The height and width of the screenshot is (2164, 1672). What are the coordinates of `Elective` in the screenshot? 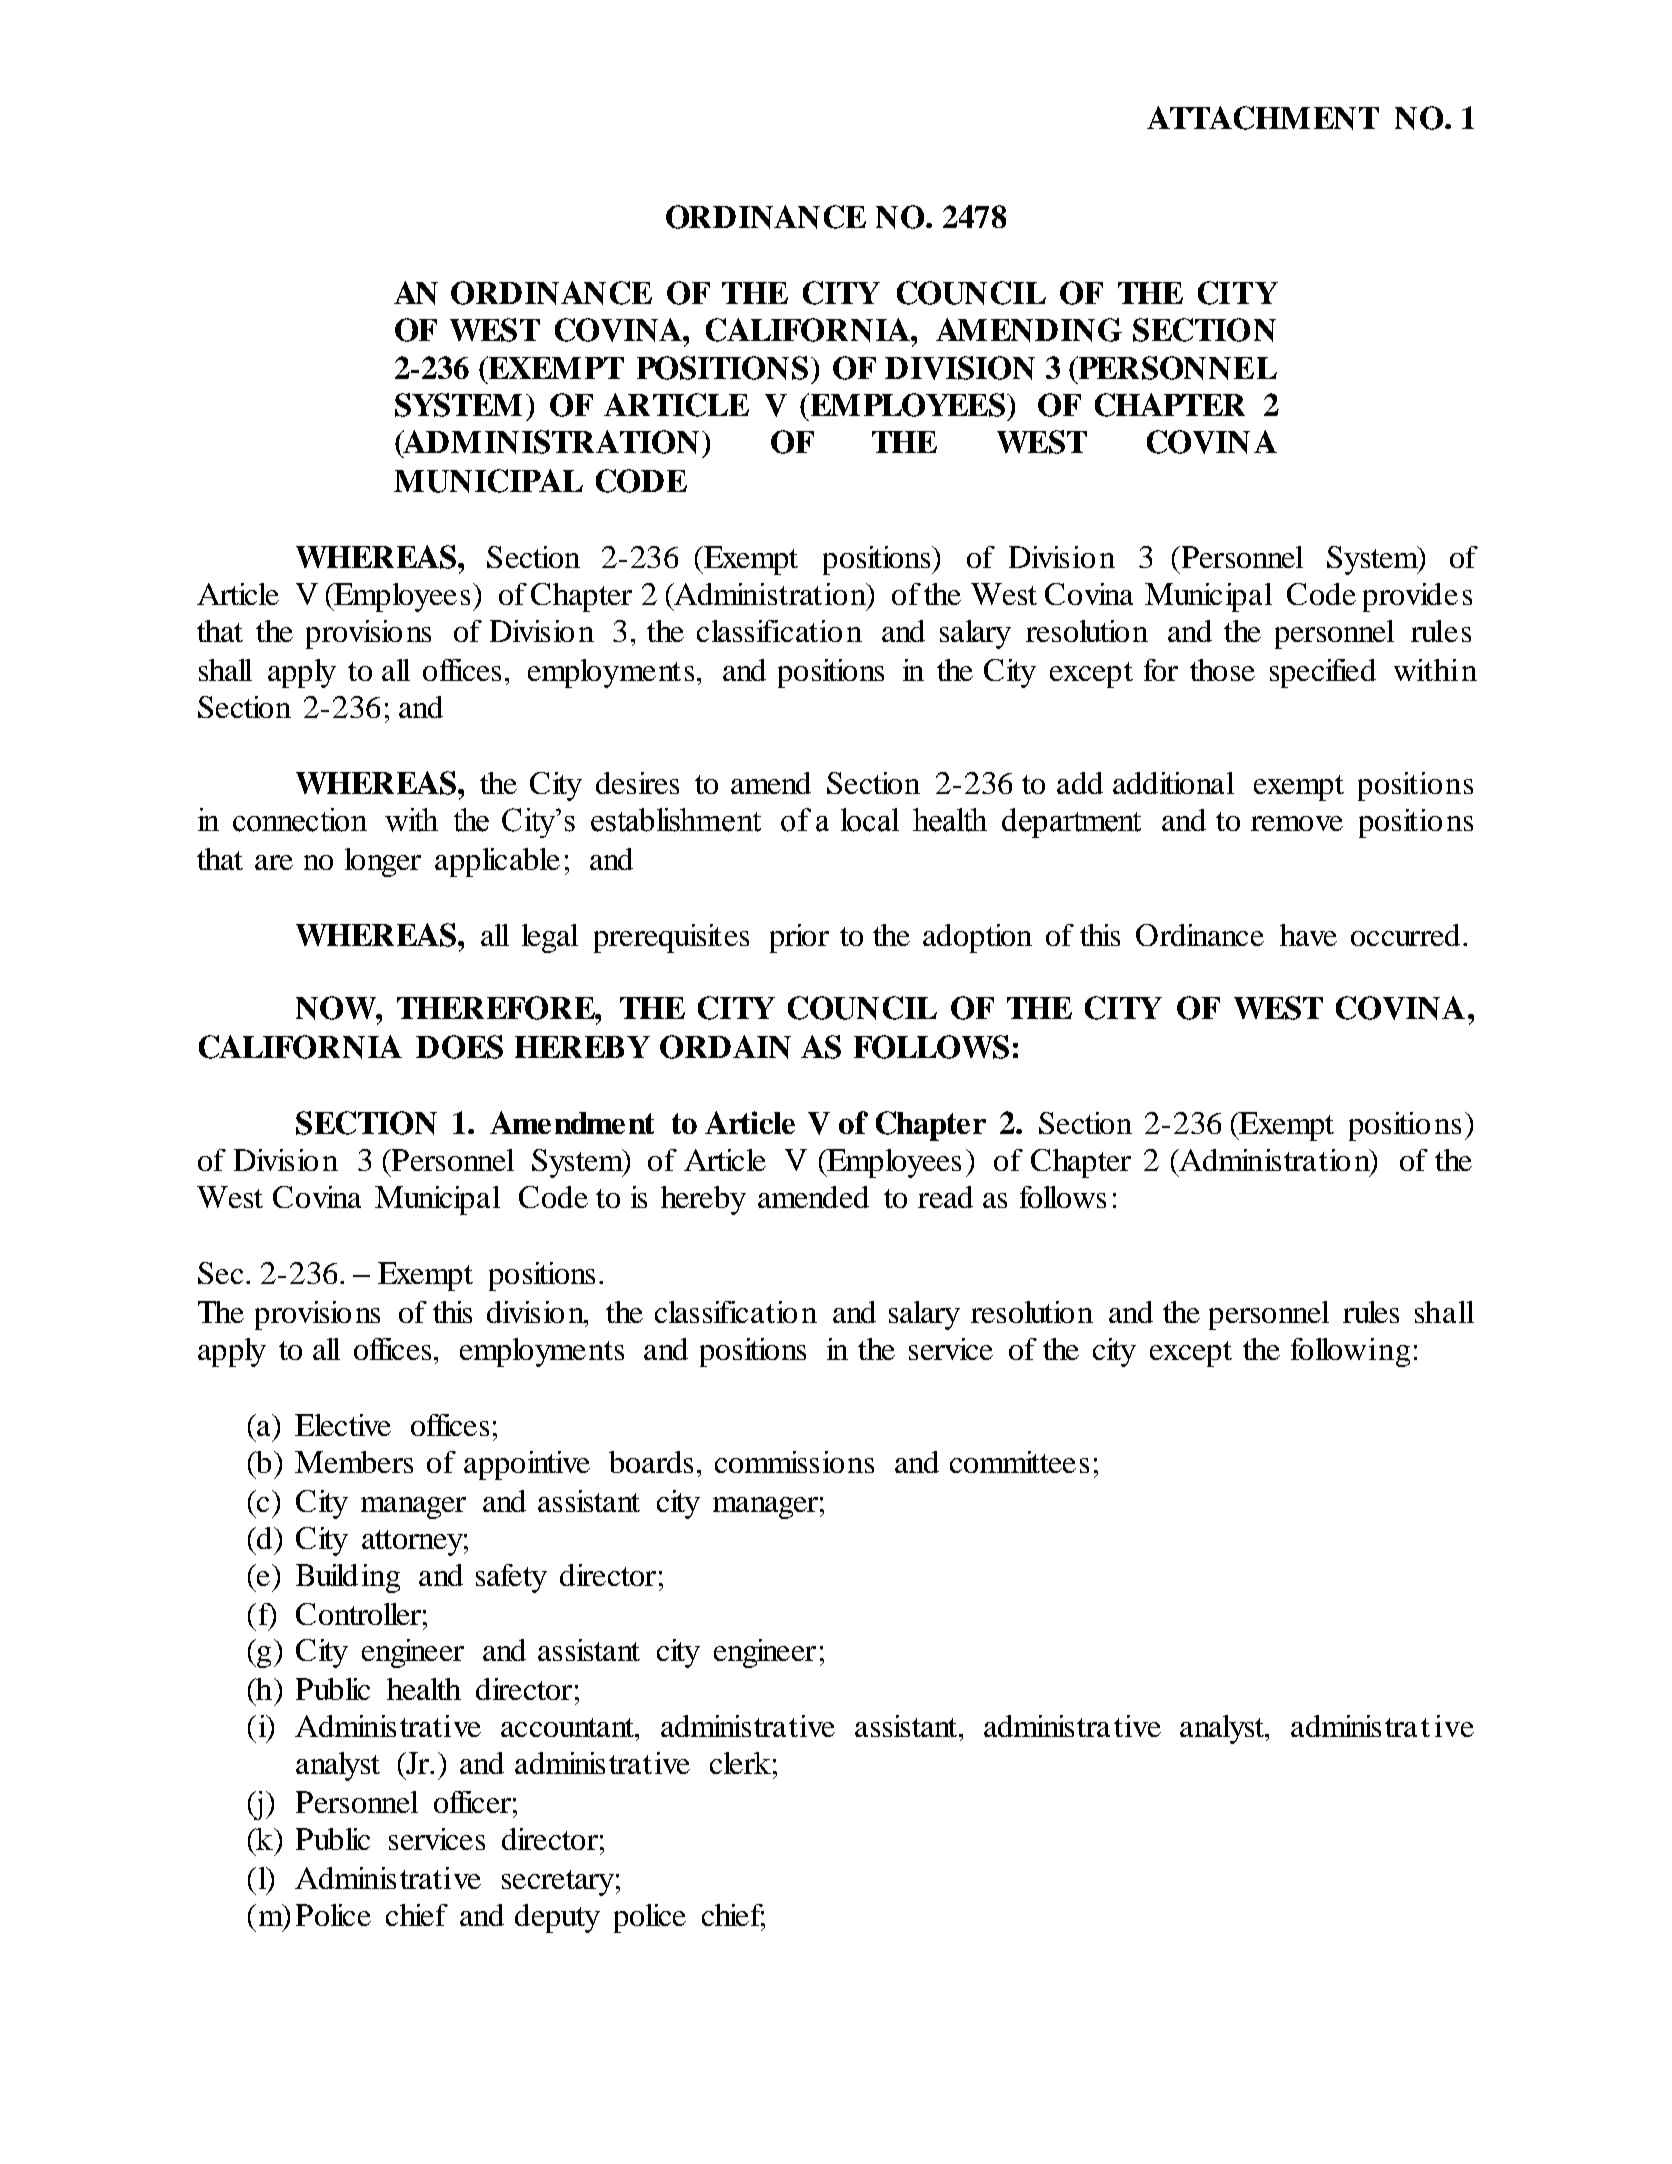 It's located at (343, 1425).
